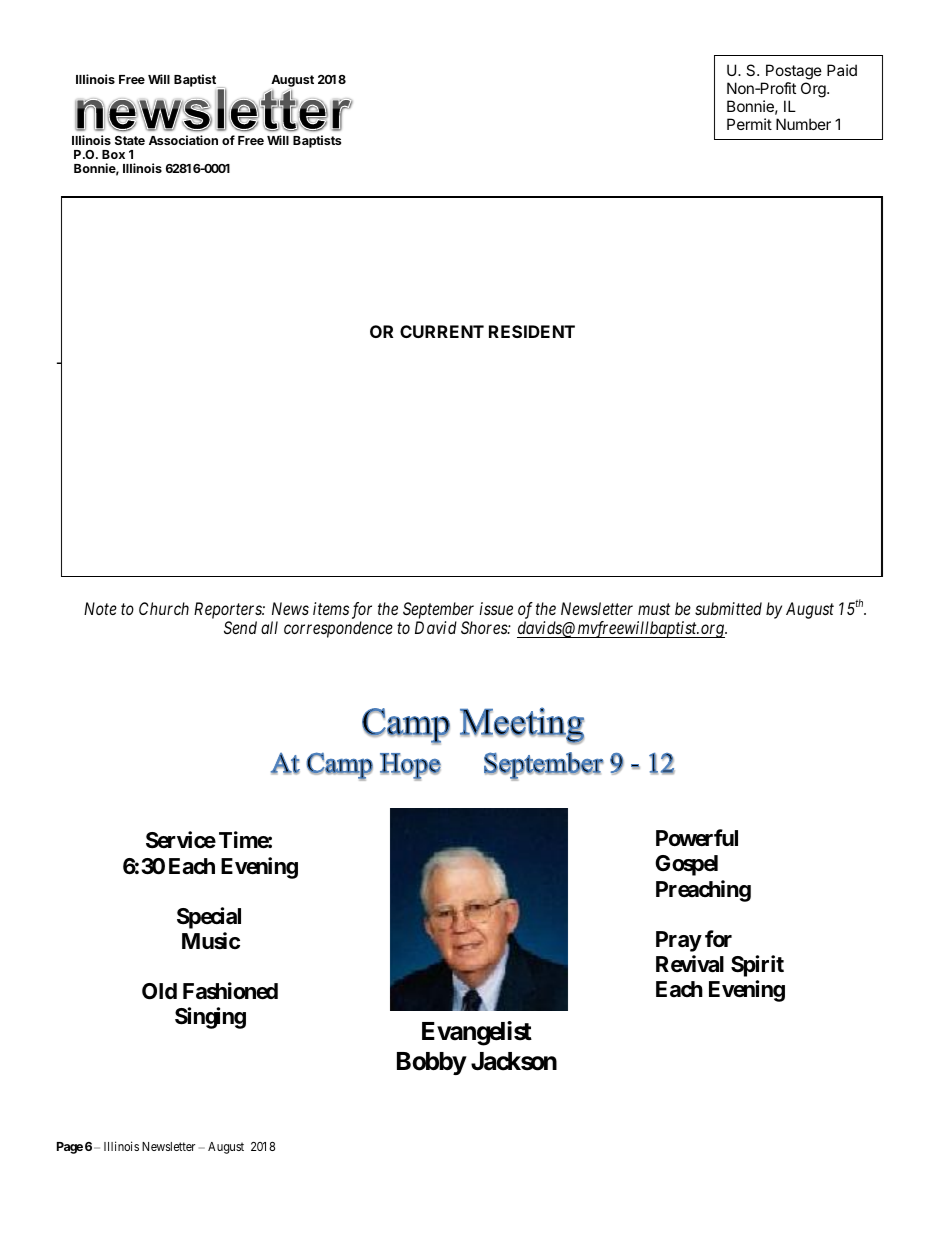  Describe the element at coordinates (70, 1148) in the image. I see `Page` at that location.
